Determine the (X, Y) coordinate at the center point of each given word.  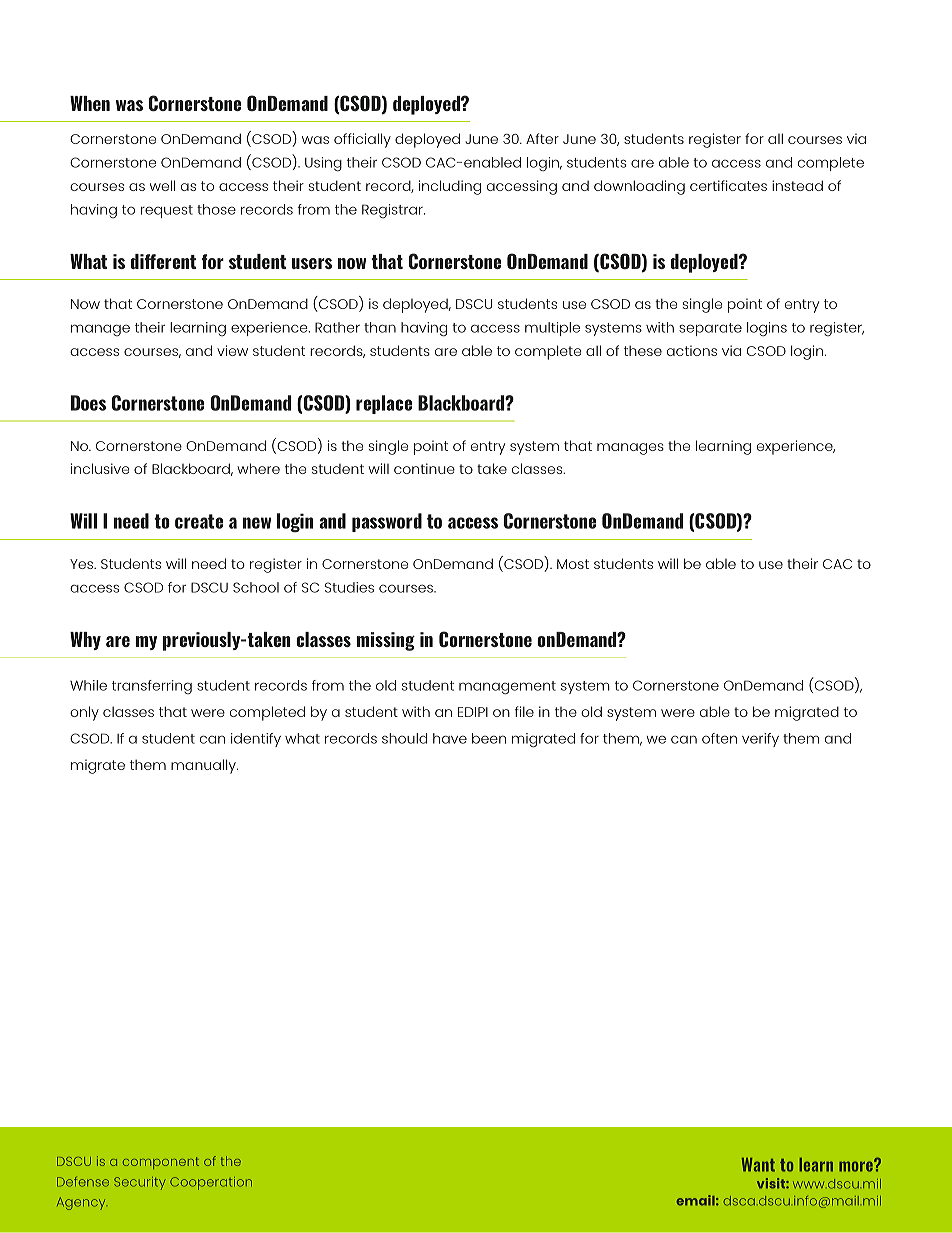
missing (386, 641)
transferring (152, 687)
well (162, 185)
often (719, 738)
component (161, 1163)
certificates (728, 185)
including (450, 187)
